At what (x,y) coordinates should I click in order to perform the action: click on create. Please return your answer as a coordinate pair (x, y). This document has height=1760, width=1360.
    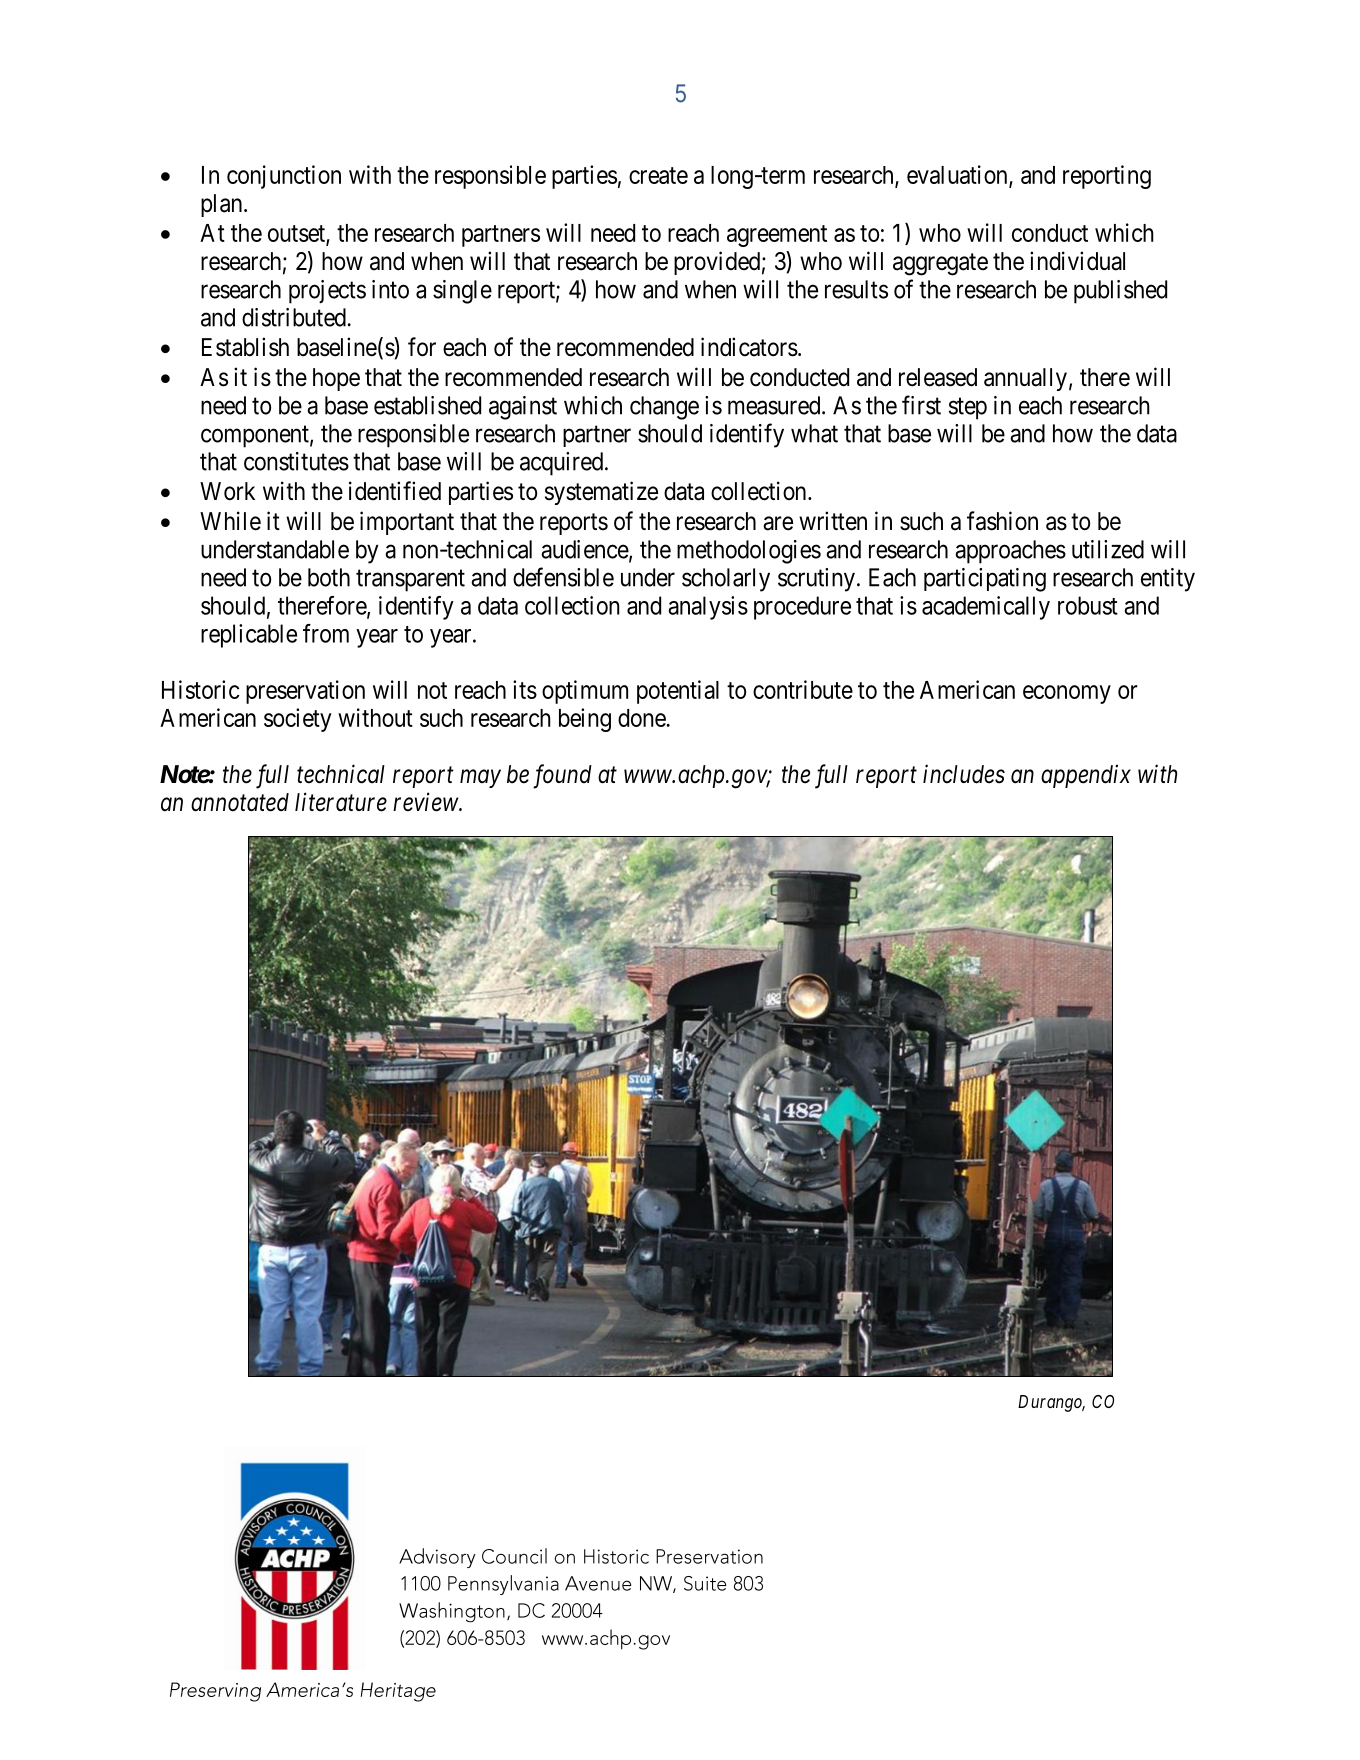
    Looking at the image, I should click on (658, 175).
